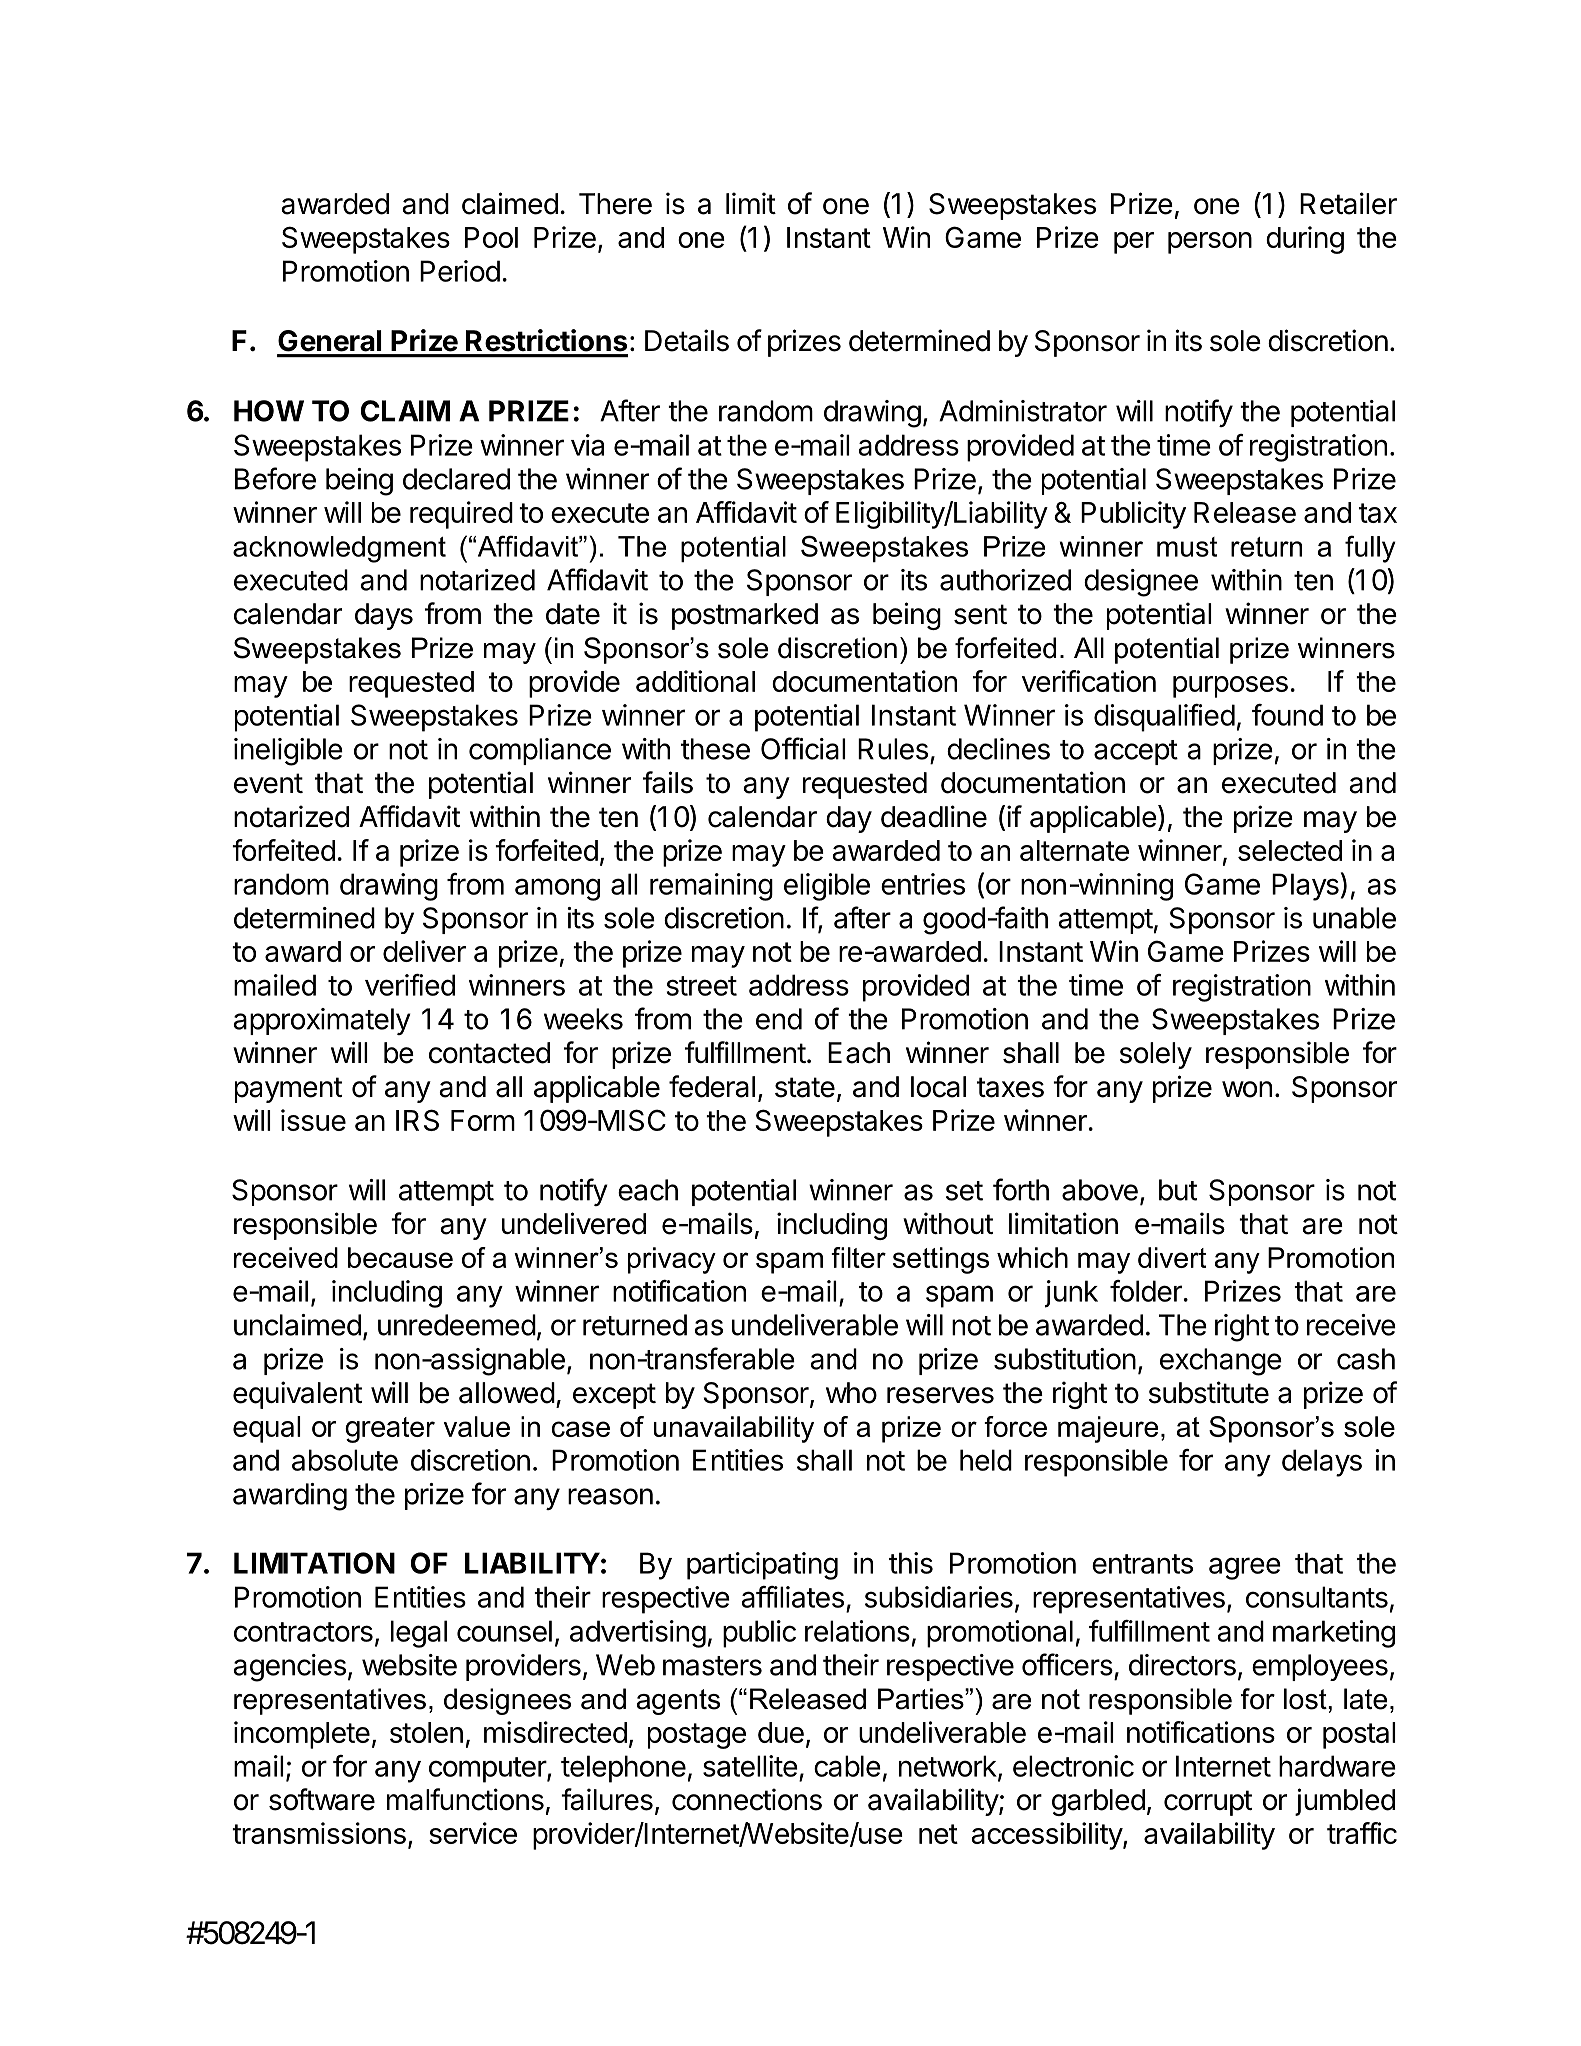  I want to click on because, so click(400, 1257).
